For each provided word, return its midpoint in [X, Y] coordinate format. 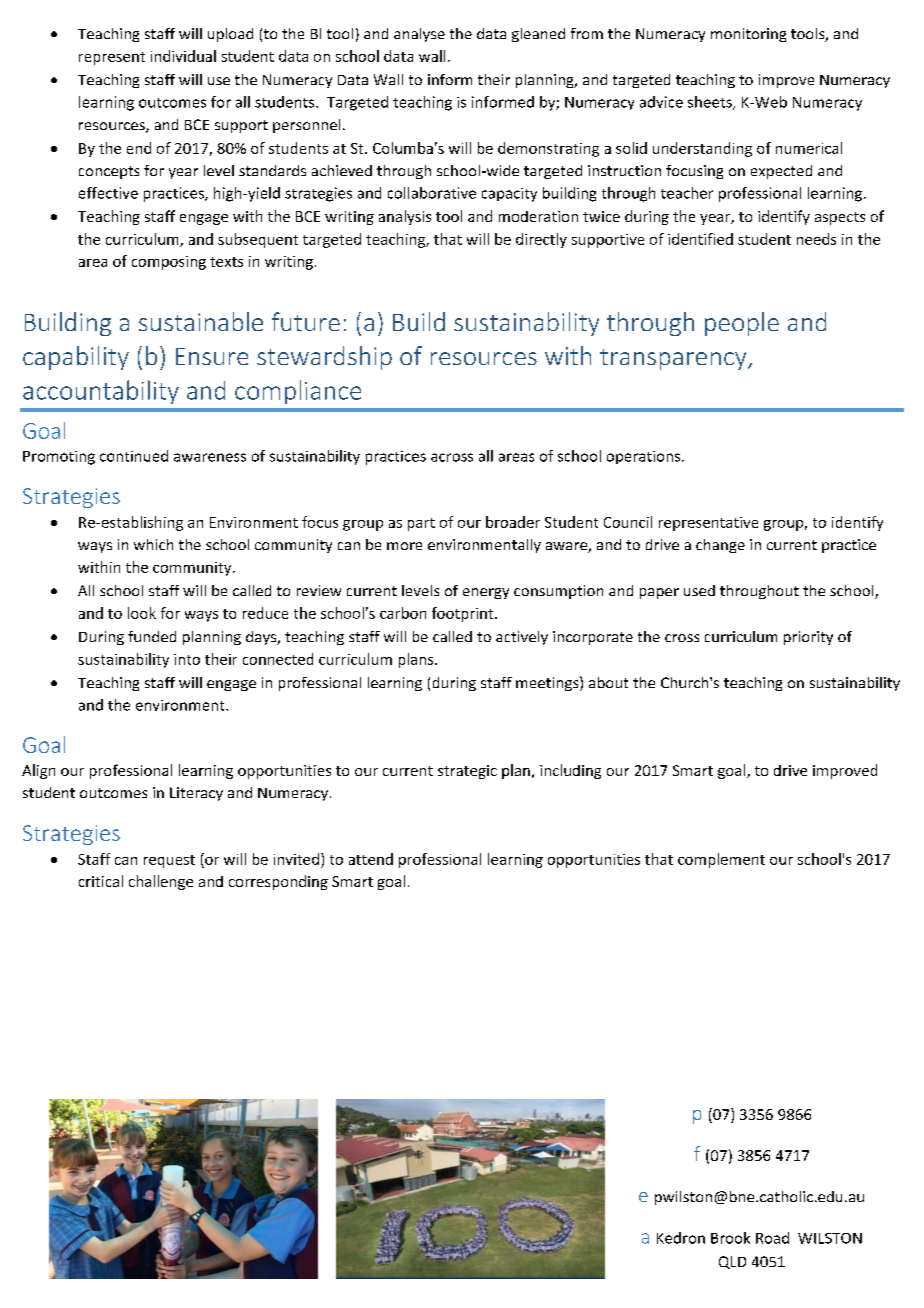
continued [134, 456]
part [421, 524]
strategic [467, 772]
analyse [419, 35]
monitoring [748, 35]
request [169, 861]
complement [721, 860]
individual [183, 56]
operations [645, 457]
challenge [161, 882]
